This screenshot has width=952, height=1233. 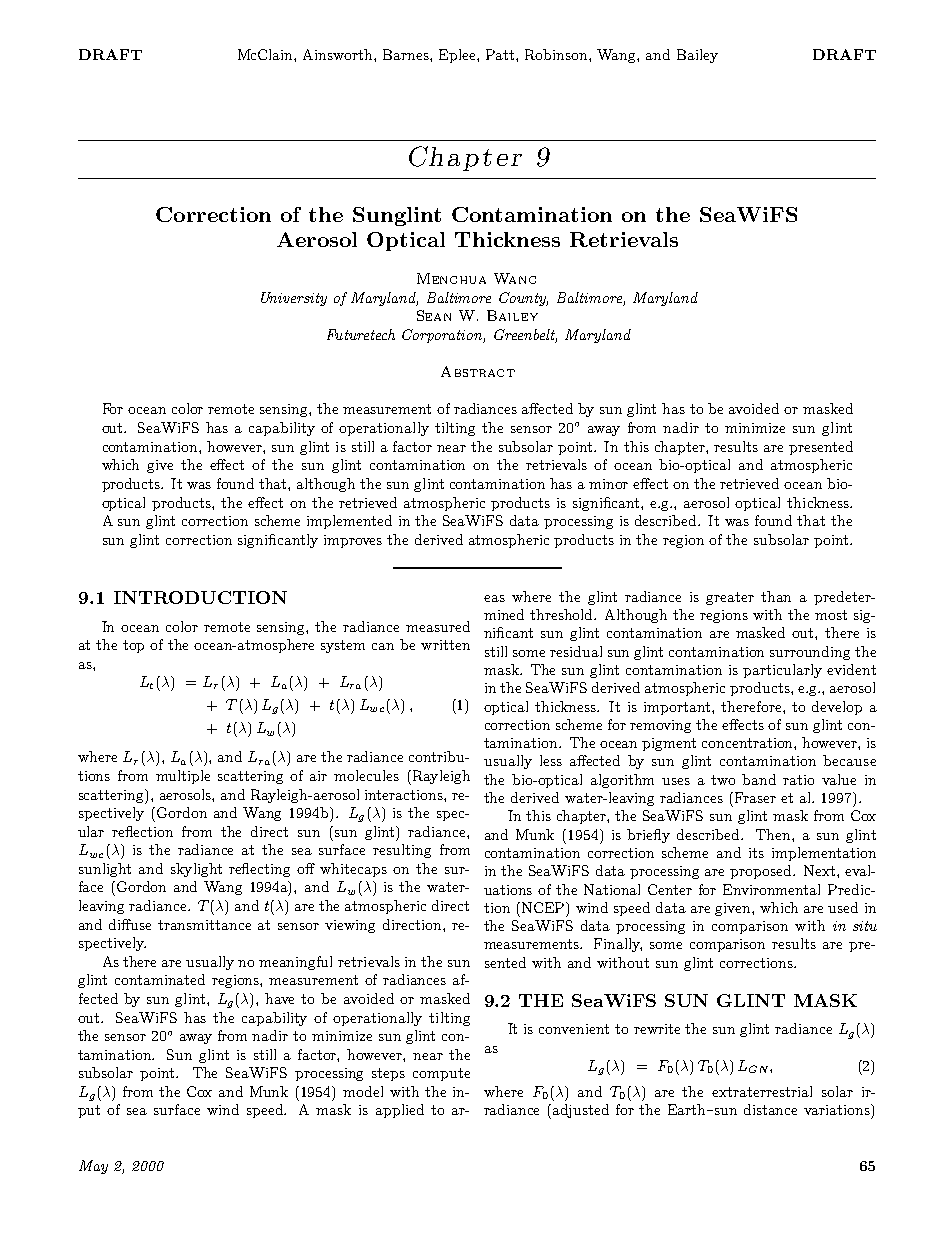 I want to click on greater, so click(x=730, y=598).
